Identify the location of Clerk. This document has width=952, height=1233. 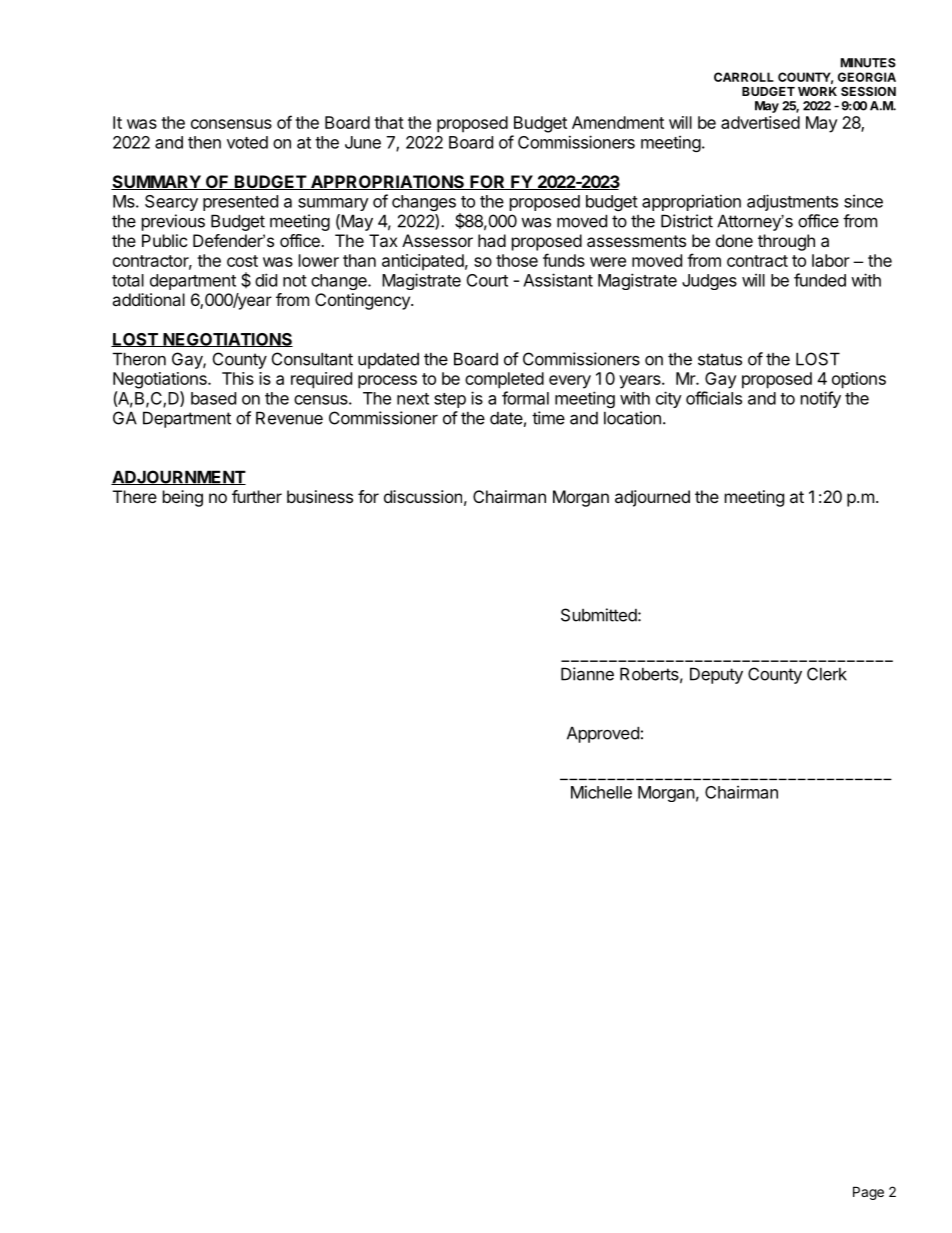
(827, 674).
